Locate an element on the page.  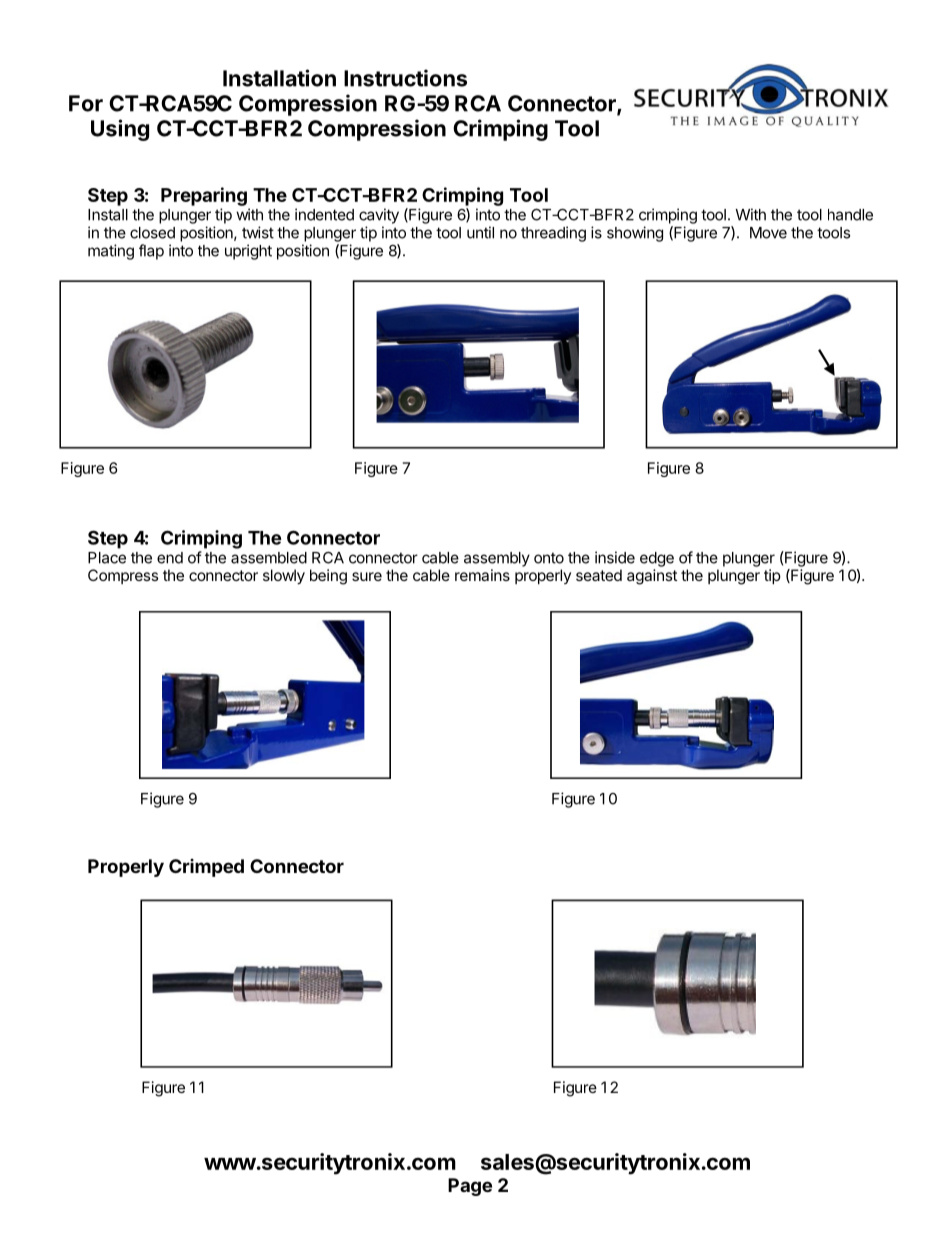
showing is located at coordinates (635, 234).
